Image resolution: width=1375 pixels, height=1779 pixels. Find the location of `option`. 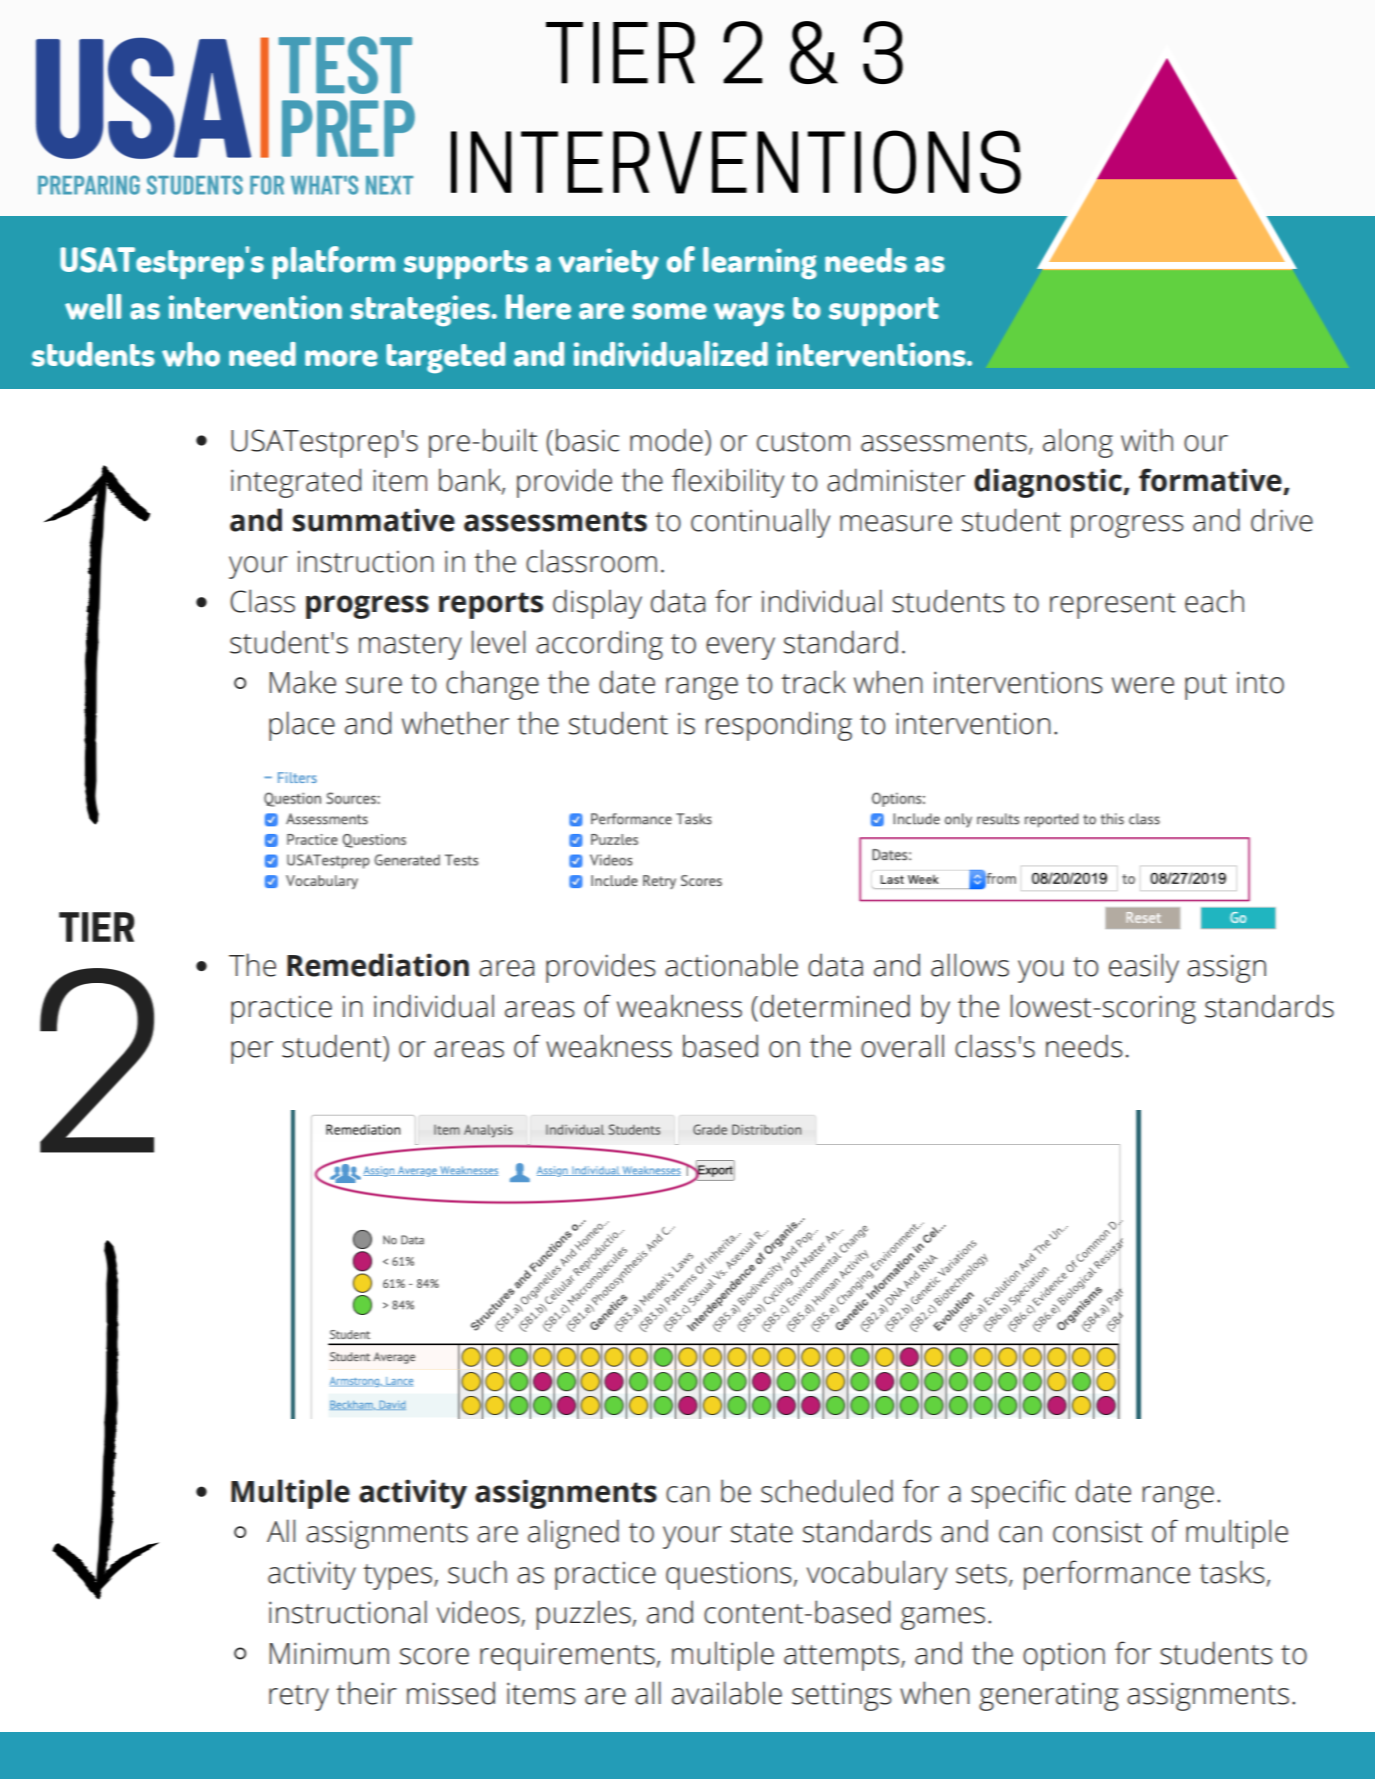

option is located at coordinates (1064, 1656).
